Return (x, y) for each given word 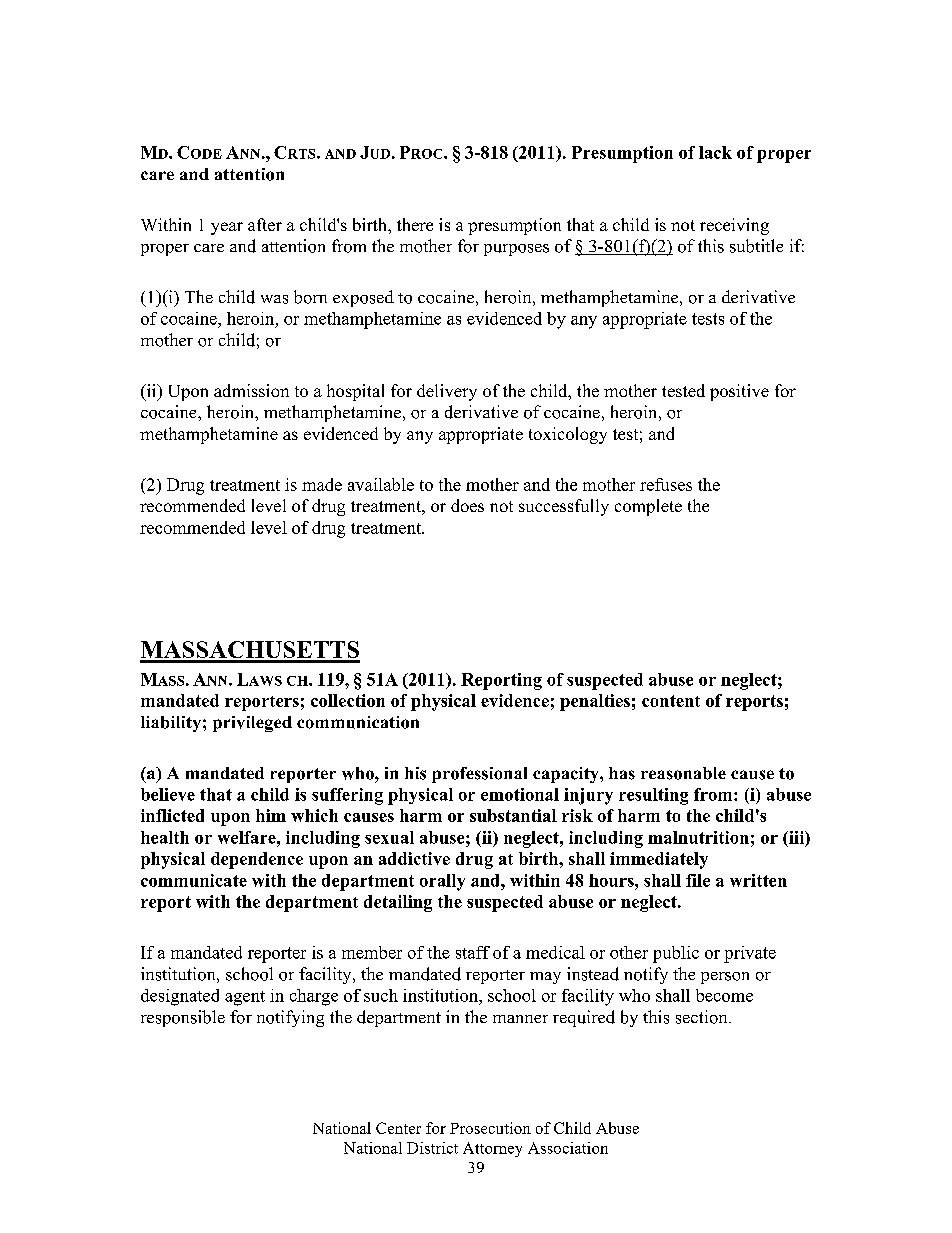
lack (715, 152)
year (227, 228)
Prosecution (490, 1128)
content (671, 701)
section (703, 1017)
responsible (183, 1018)
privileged (252, 724)
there (415, 224)
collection (348, 700)
